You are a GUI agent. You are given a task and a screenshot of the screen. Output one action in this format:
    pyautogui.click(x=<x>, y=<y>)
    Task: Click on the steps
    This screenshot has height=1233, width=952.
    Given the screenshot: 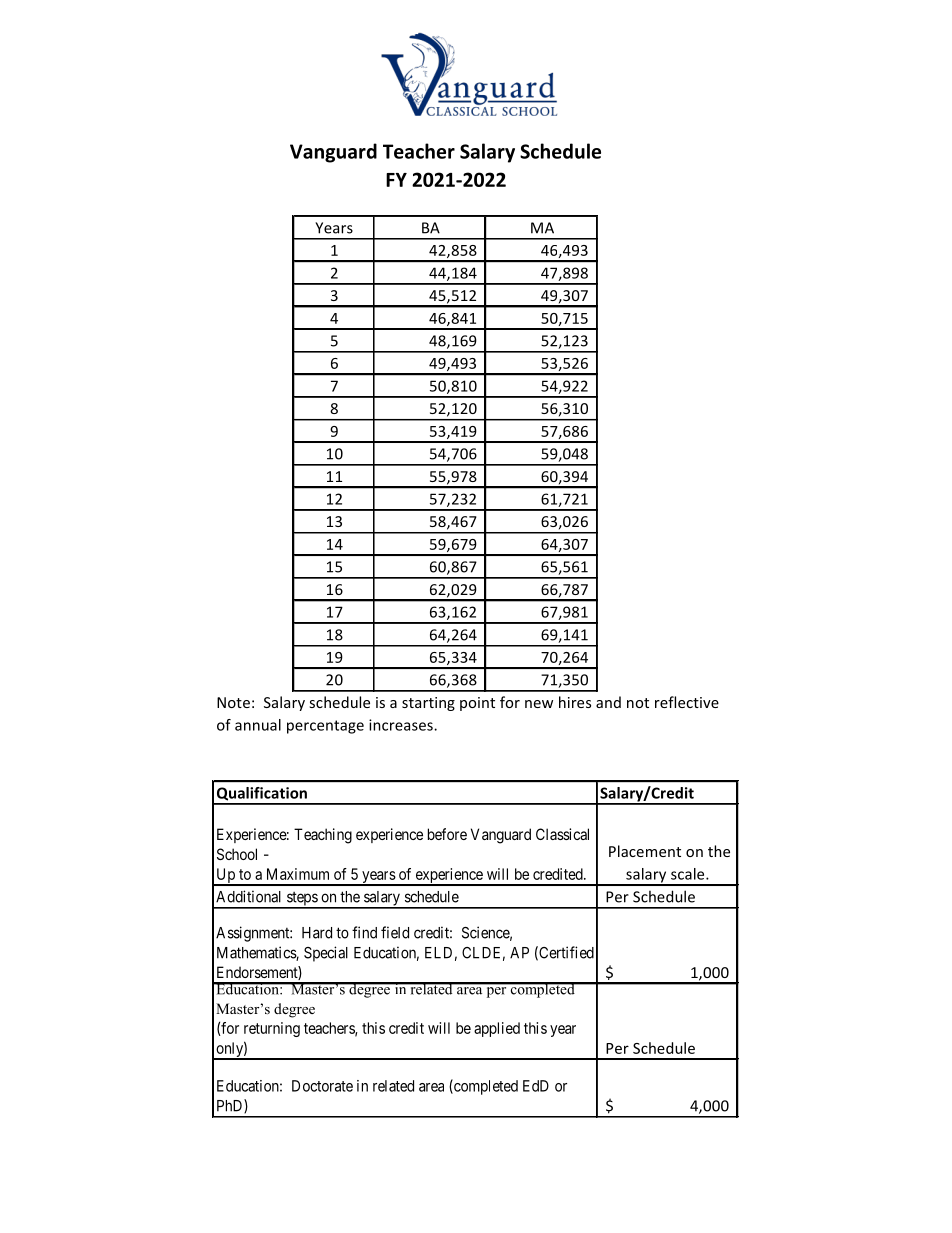 What is the action you would take?
    pyautogui.click(x=301, y=900)
